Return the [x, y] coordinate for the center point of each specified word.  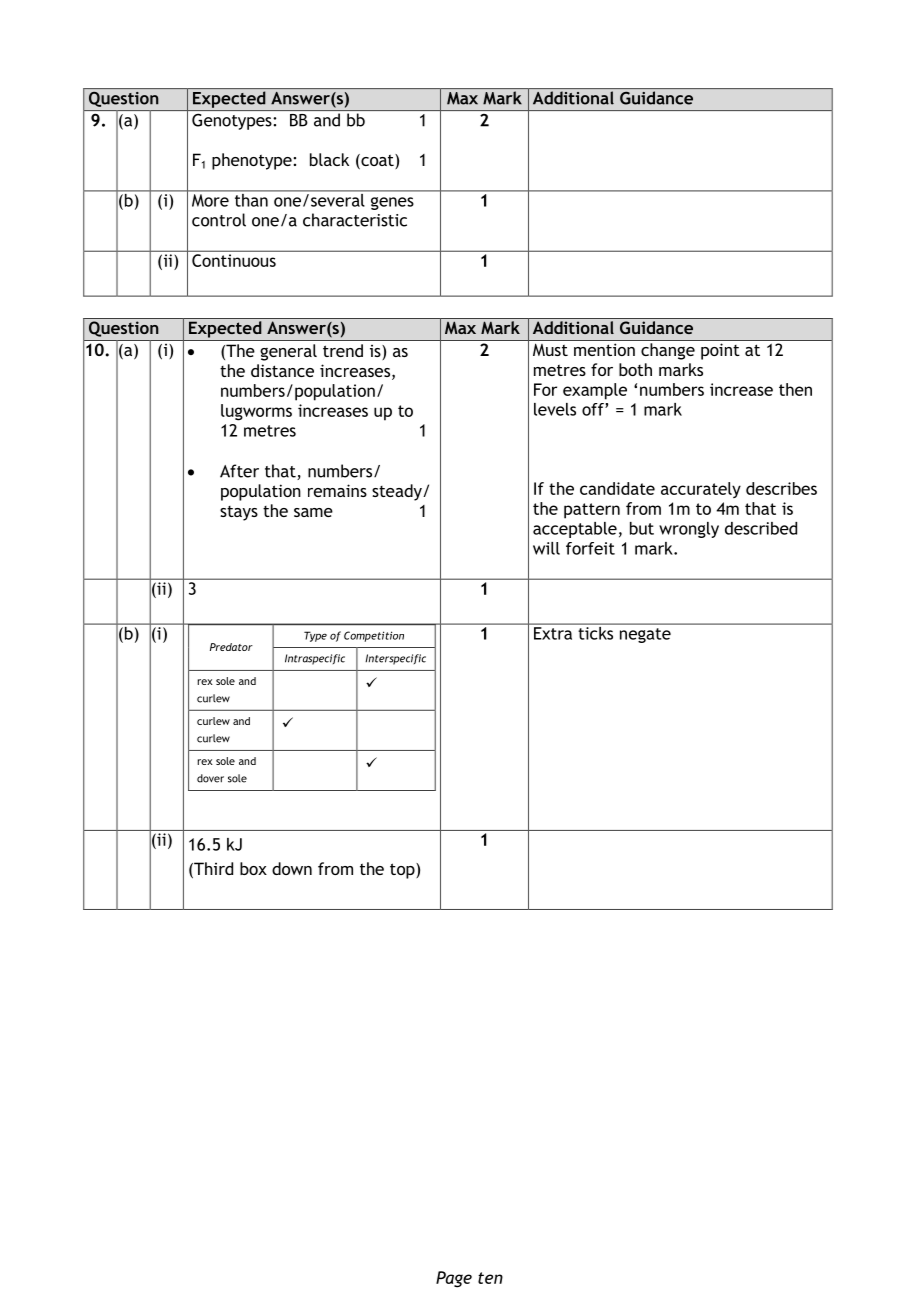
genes [392, 203]
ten [490, 1278]
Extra [553, 633]
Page [454, 1279]
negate [645, 635]
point [720, 351]
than [251, 199]
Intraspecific [315, 659]
